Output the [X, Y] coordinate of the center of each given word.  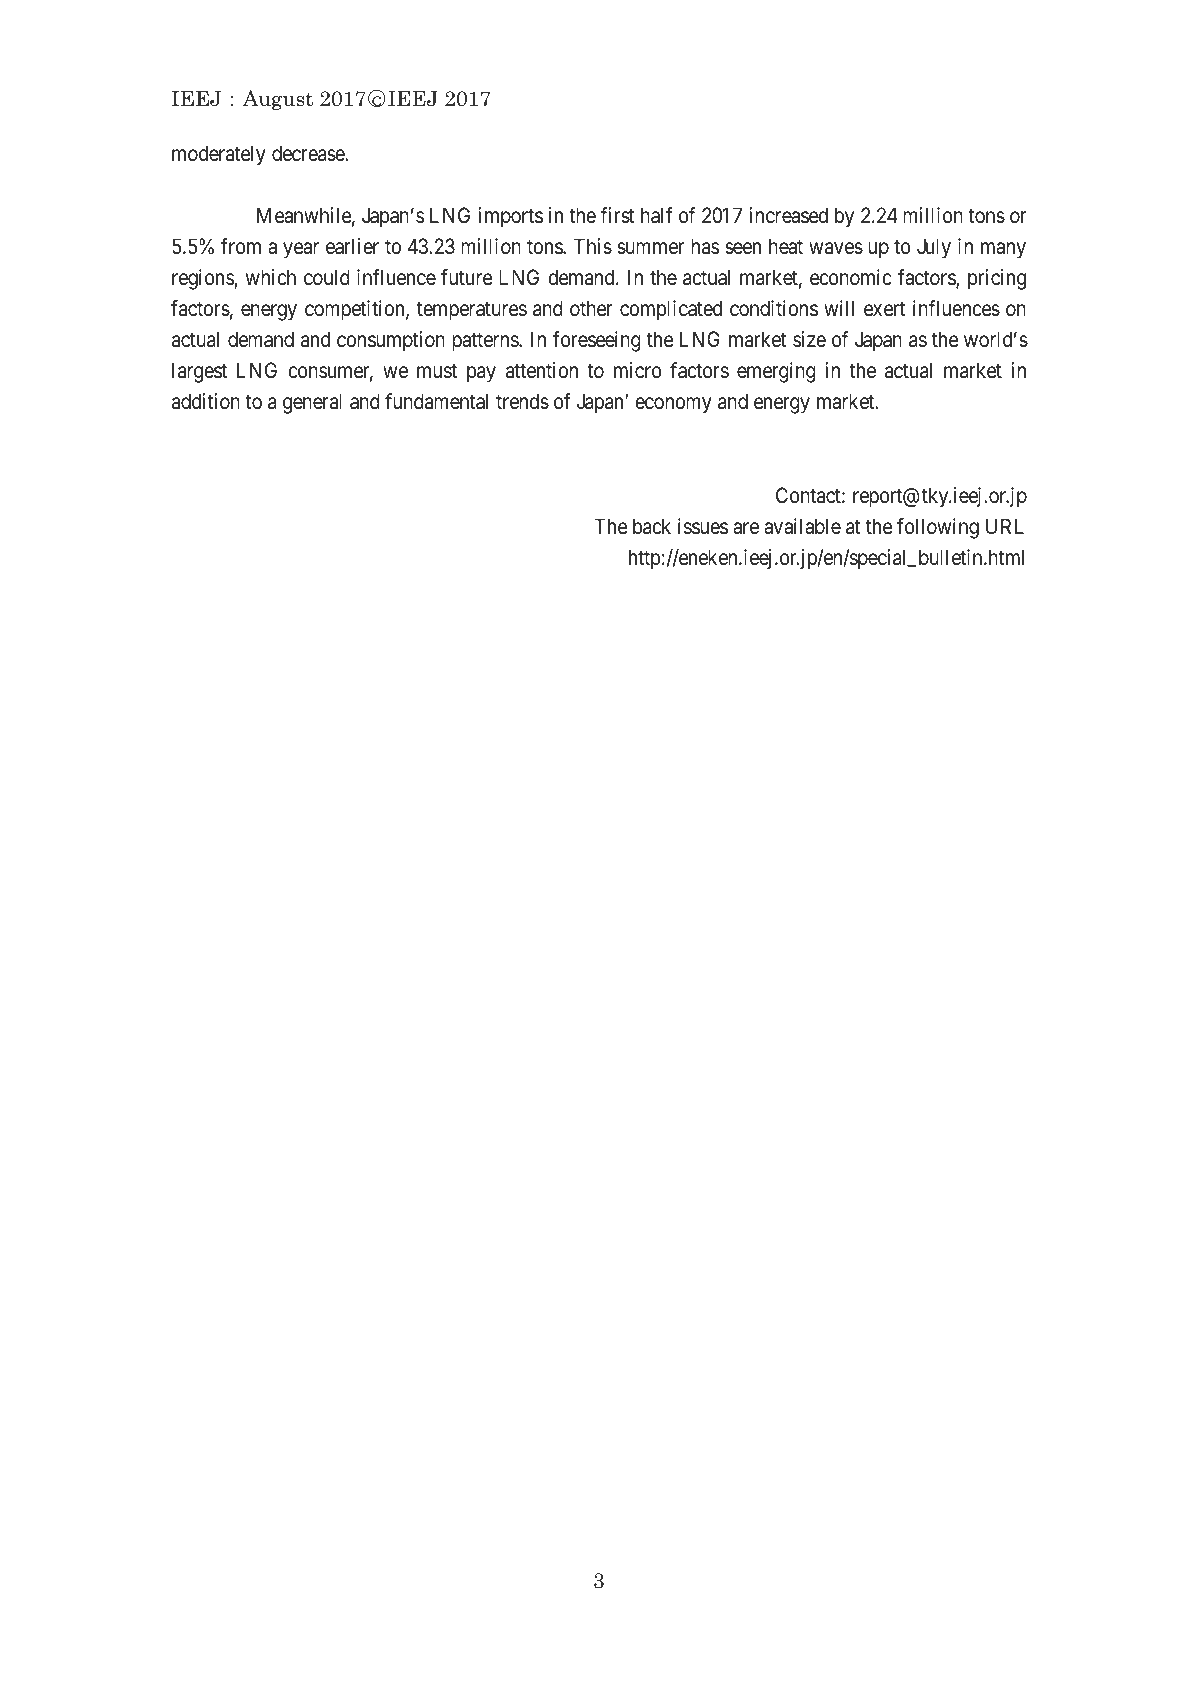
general [312, 403]
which [271, 277]
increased [788, 215]
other [591, 308]
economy [673, 406]
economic [851, 277]
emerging [776, 372]
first [617, 215]
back [652, 526]
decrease [308, 153]
